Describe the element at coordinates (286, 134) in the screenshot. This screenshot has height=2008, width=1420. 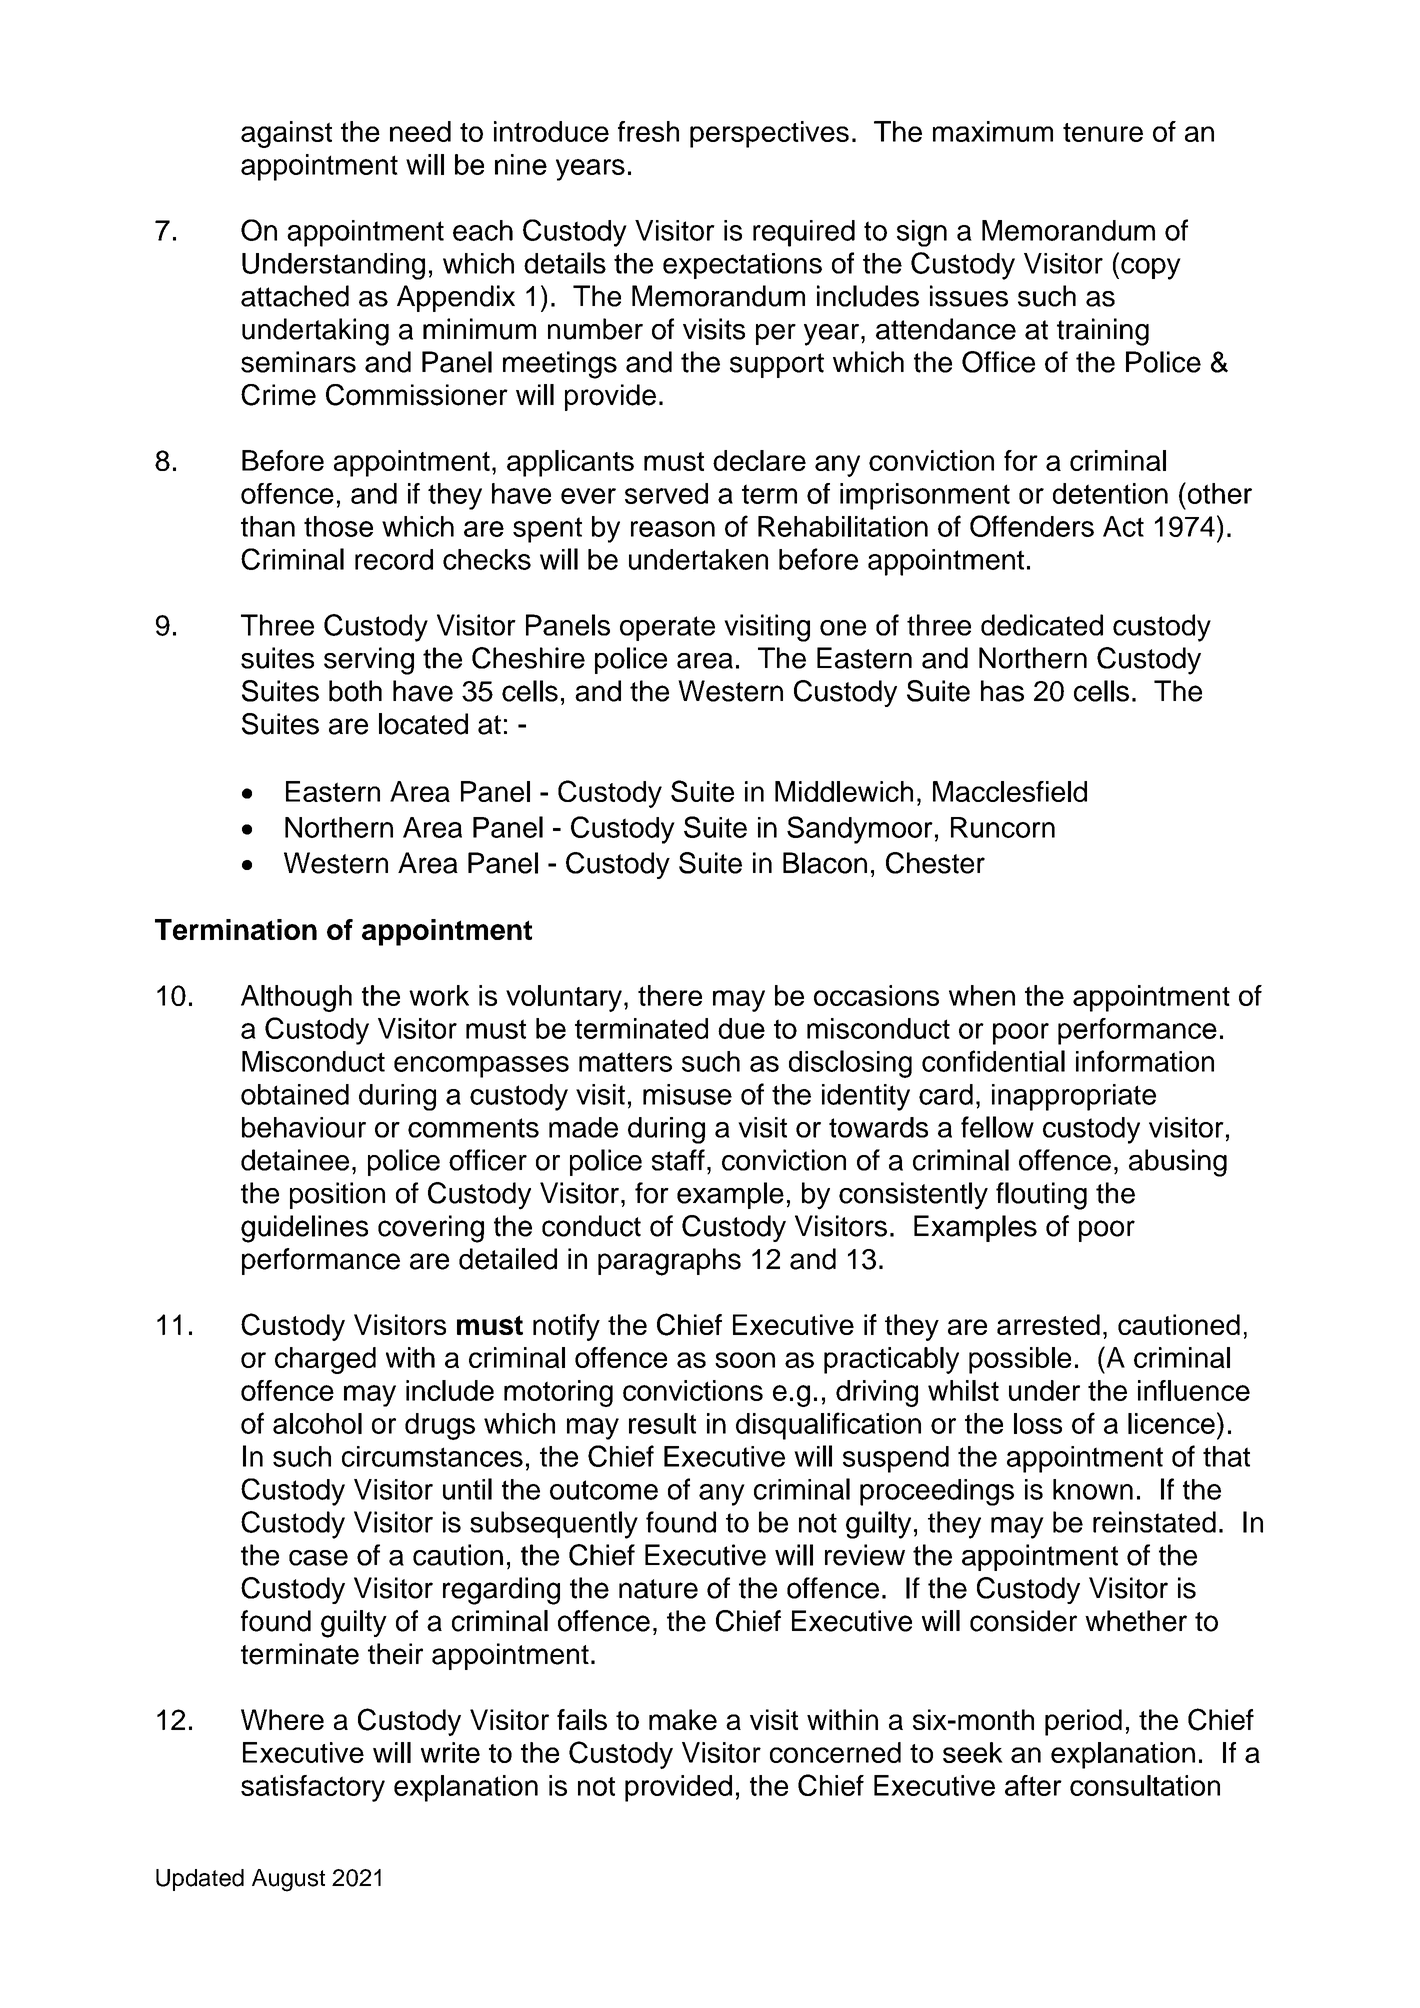
I see `against` at that location.
